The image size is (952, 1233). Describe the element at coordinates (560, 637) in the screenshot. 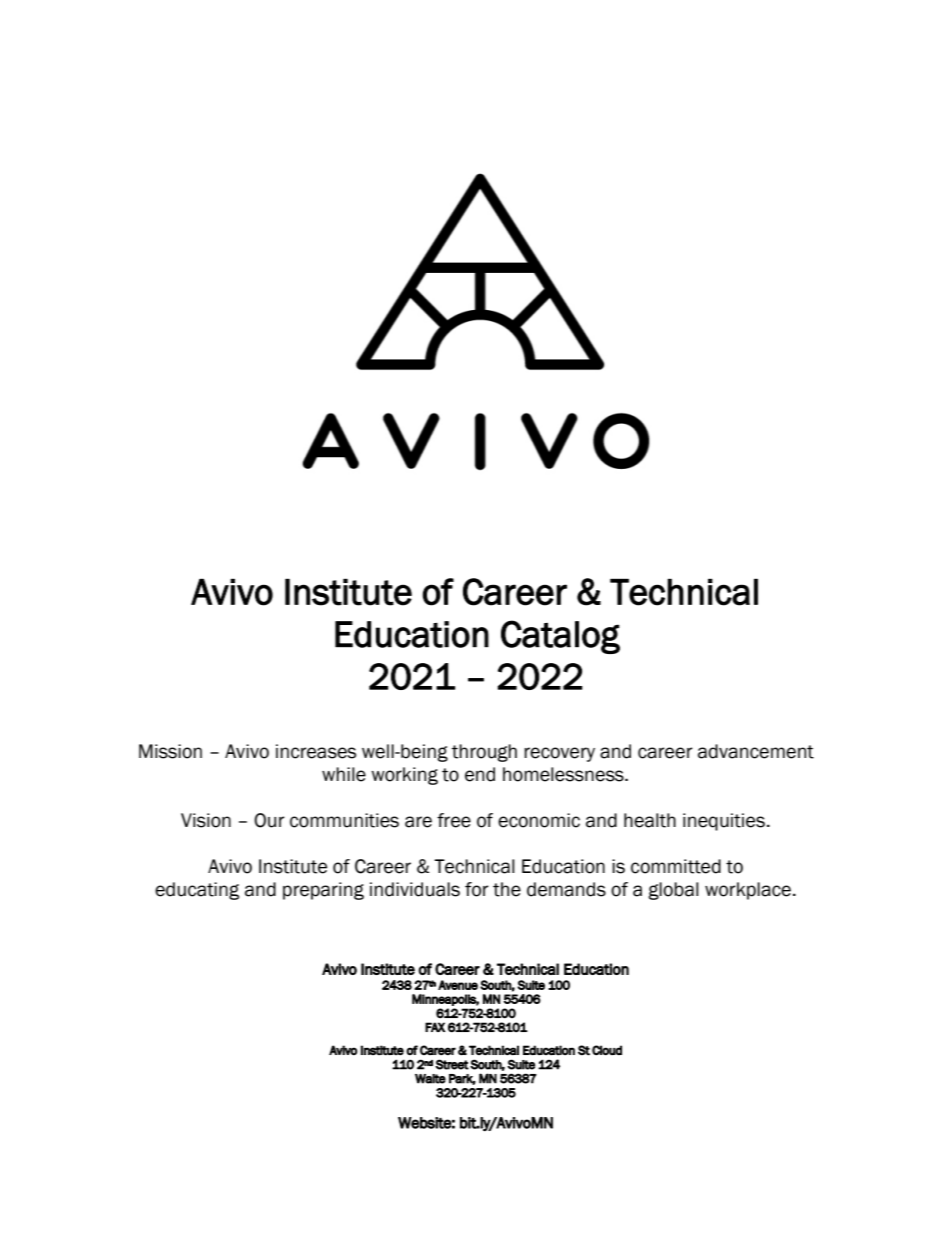

I see `Catalog` at that location.
